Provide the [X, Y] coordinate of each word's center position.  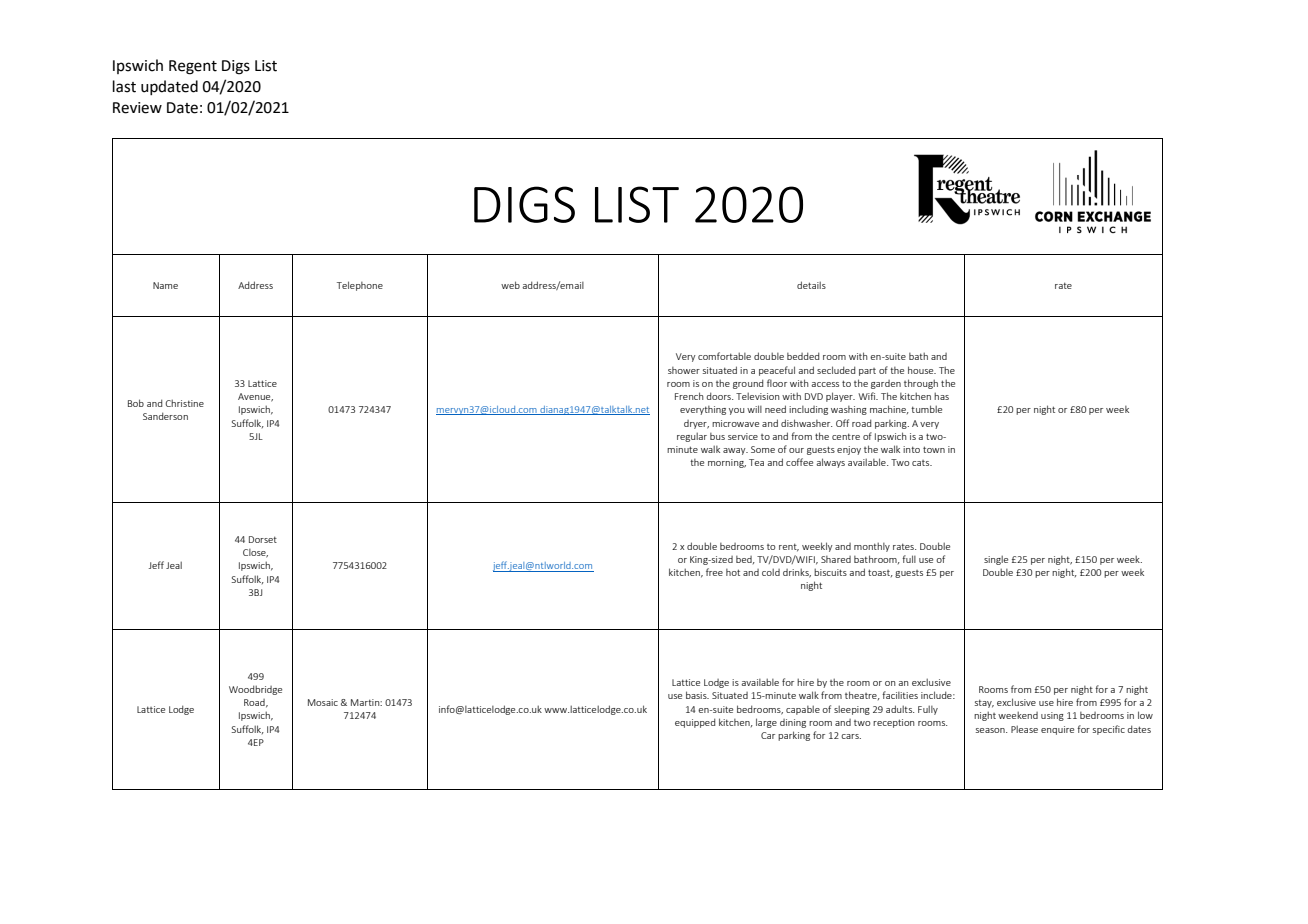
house [922, 370]
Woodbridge [255, 690]
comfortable [724, 356]
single [996, 560]
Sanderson [165, 416]
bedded [803, 356]
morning [727, 463]
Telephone [360, 286]
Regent [193, 67]
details [811, 285]
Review [137, 108]
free [714, 572]
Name [165, 285]
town [934, 449]
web [510, 285]
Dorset [263, 539]
